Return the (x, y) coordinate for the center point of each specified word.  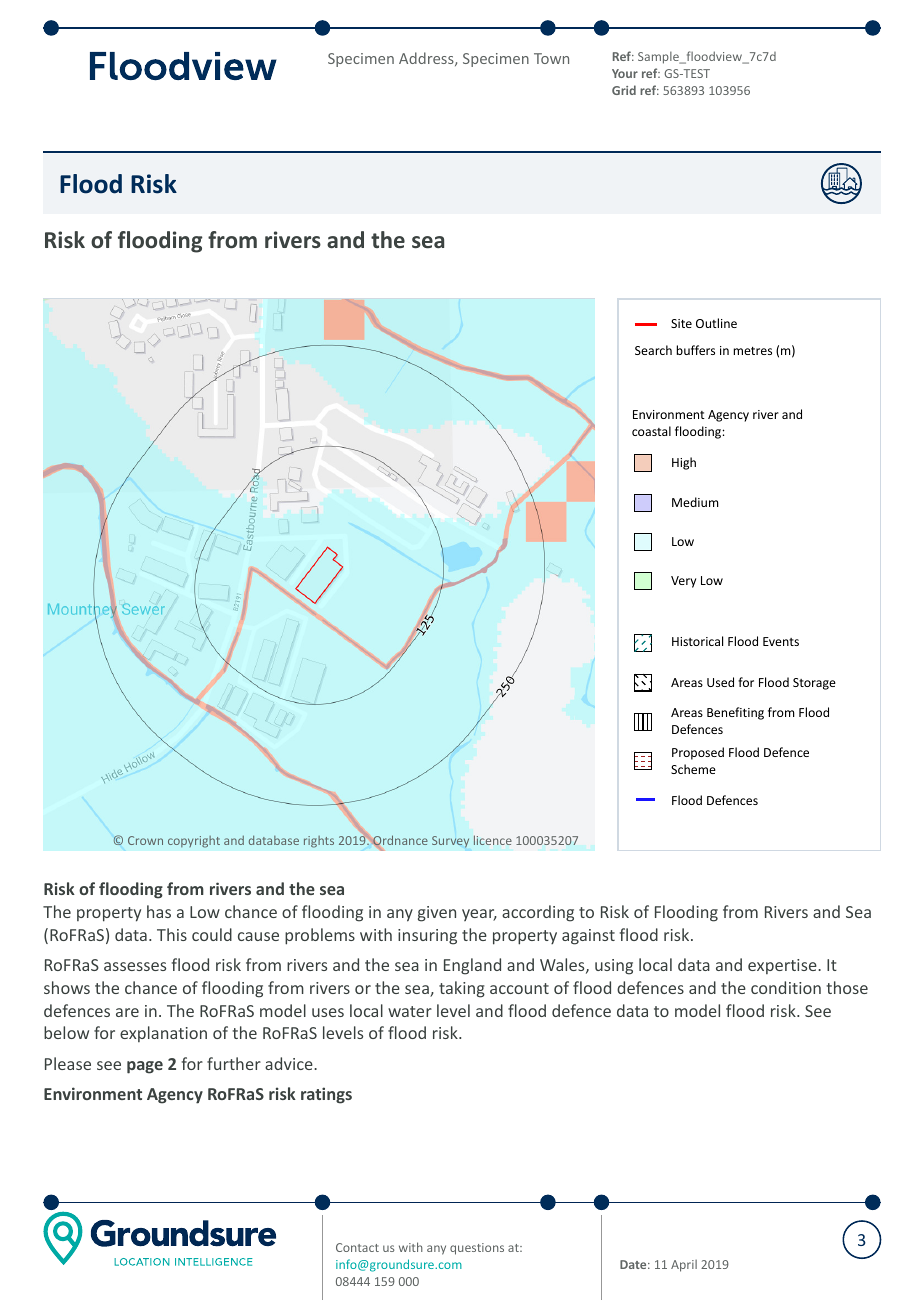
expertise (783, 966)
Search (653, 350)
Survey (450, 842)
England (472, 966)
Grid (624, 90)
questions (477, 1249)
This (172, 934)
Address (427, 59)
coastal (651, 431)
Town (551, 58)
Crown (145, 840)
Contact (357, 1247)
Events (781, 641)
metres (752, 351)
